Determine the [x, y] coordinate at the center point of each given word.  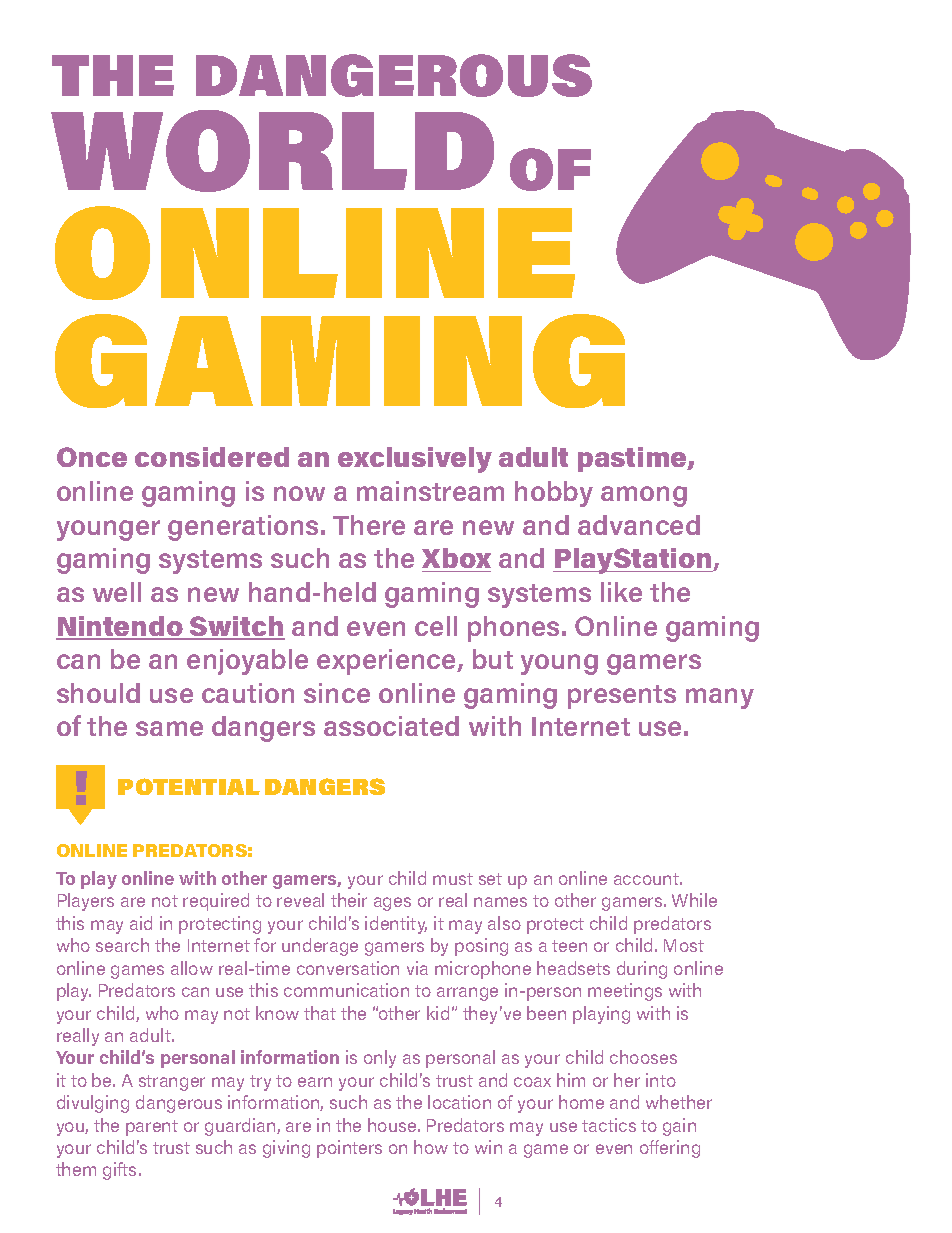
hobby [554, 494]
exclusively [415, 460]
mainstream [430, 491]
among [644, 496]
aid [141, 923]
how [431, 1147]
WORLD [272, 151]
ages [392, 904]
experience [388, 662]
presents [622, 697]
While [694, 900]
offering [670, 1149]
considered [212, 457]
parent [152, 1128]
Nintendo [120, 627]
